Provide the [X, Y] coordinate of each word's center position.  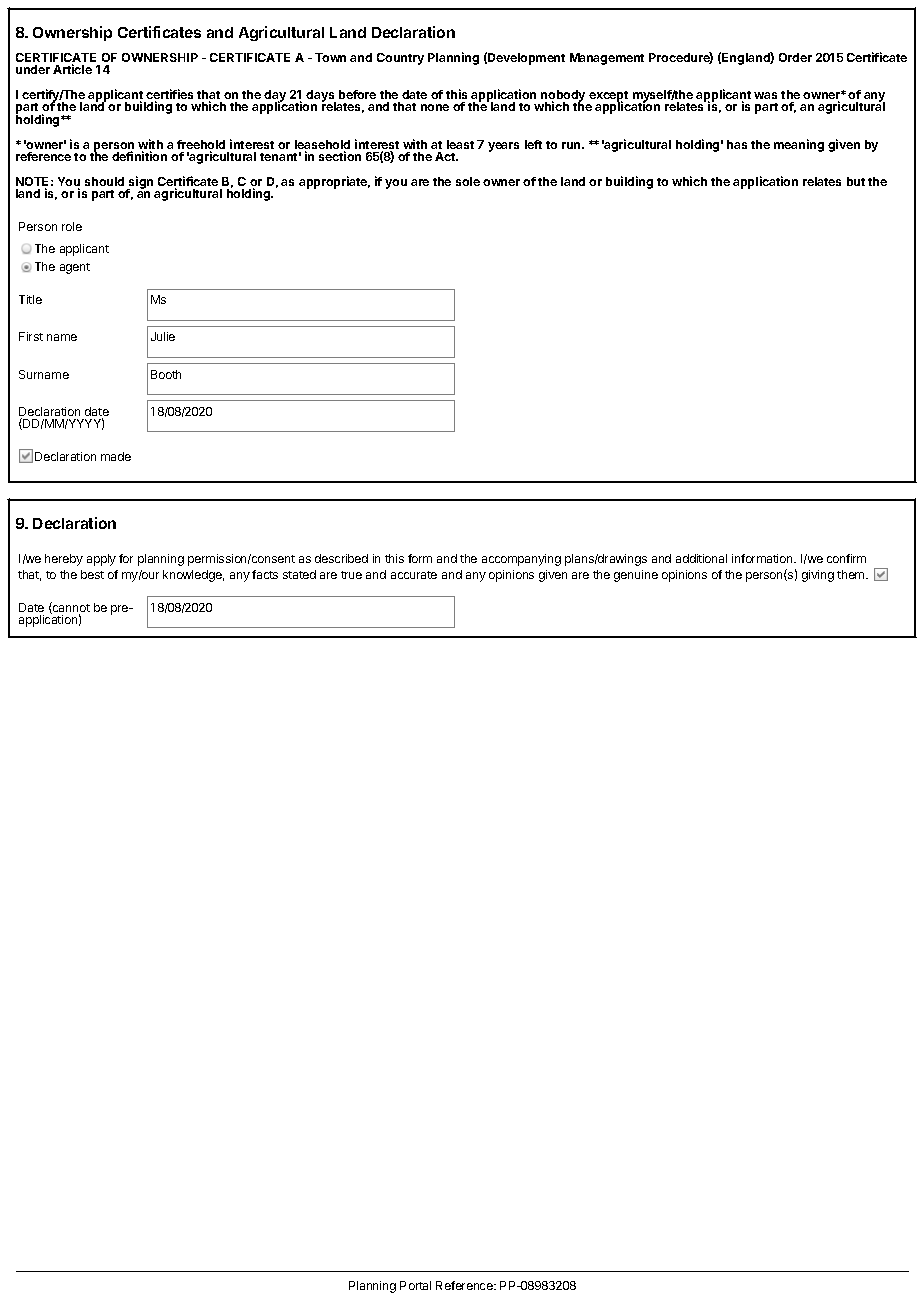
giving [818, 576]
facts [265, 574]
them [852, 574]
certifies [169, 95]
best [92, 574]
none [435, 107]
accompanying [521, 560]
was [765, 95]
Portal [415, 1285]
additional [701, 558]
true [351, 575]
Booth [166, 374]
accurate [414, 575]
